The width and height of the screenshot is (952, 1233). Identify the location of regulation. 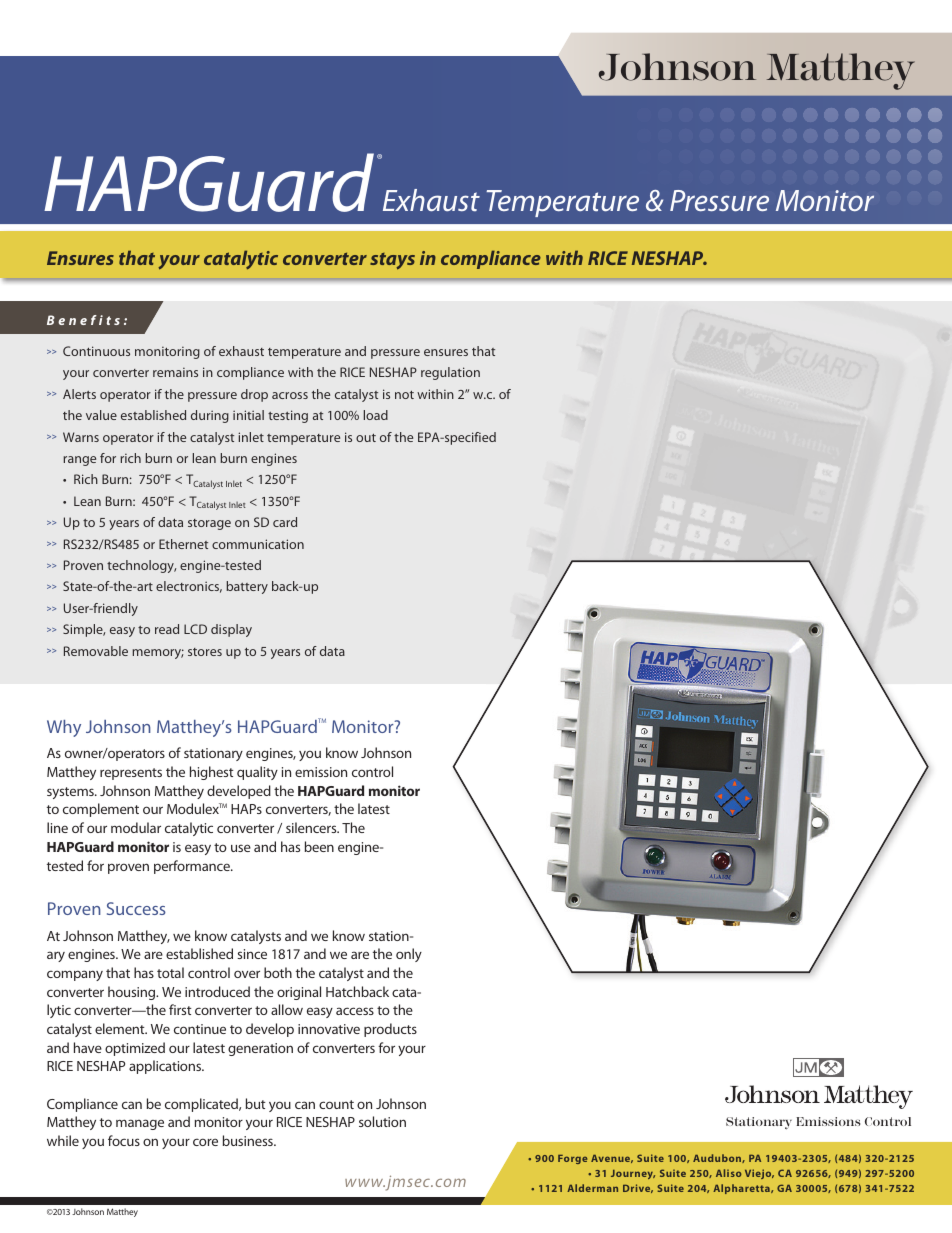
(450, 373).
